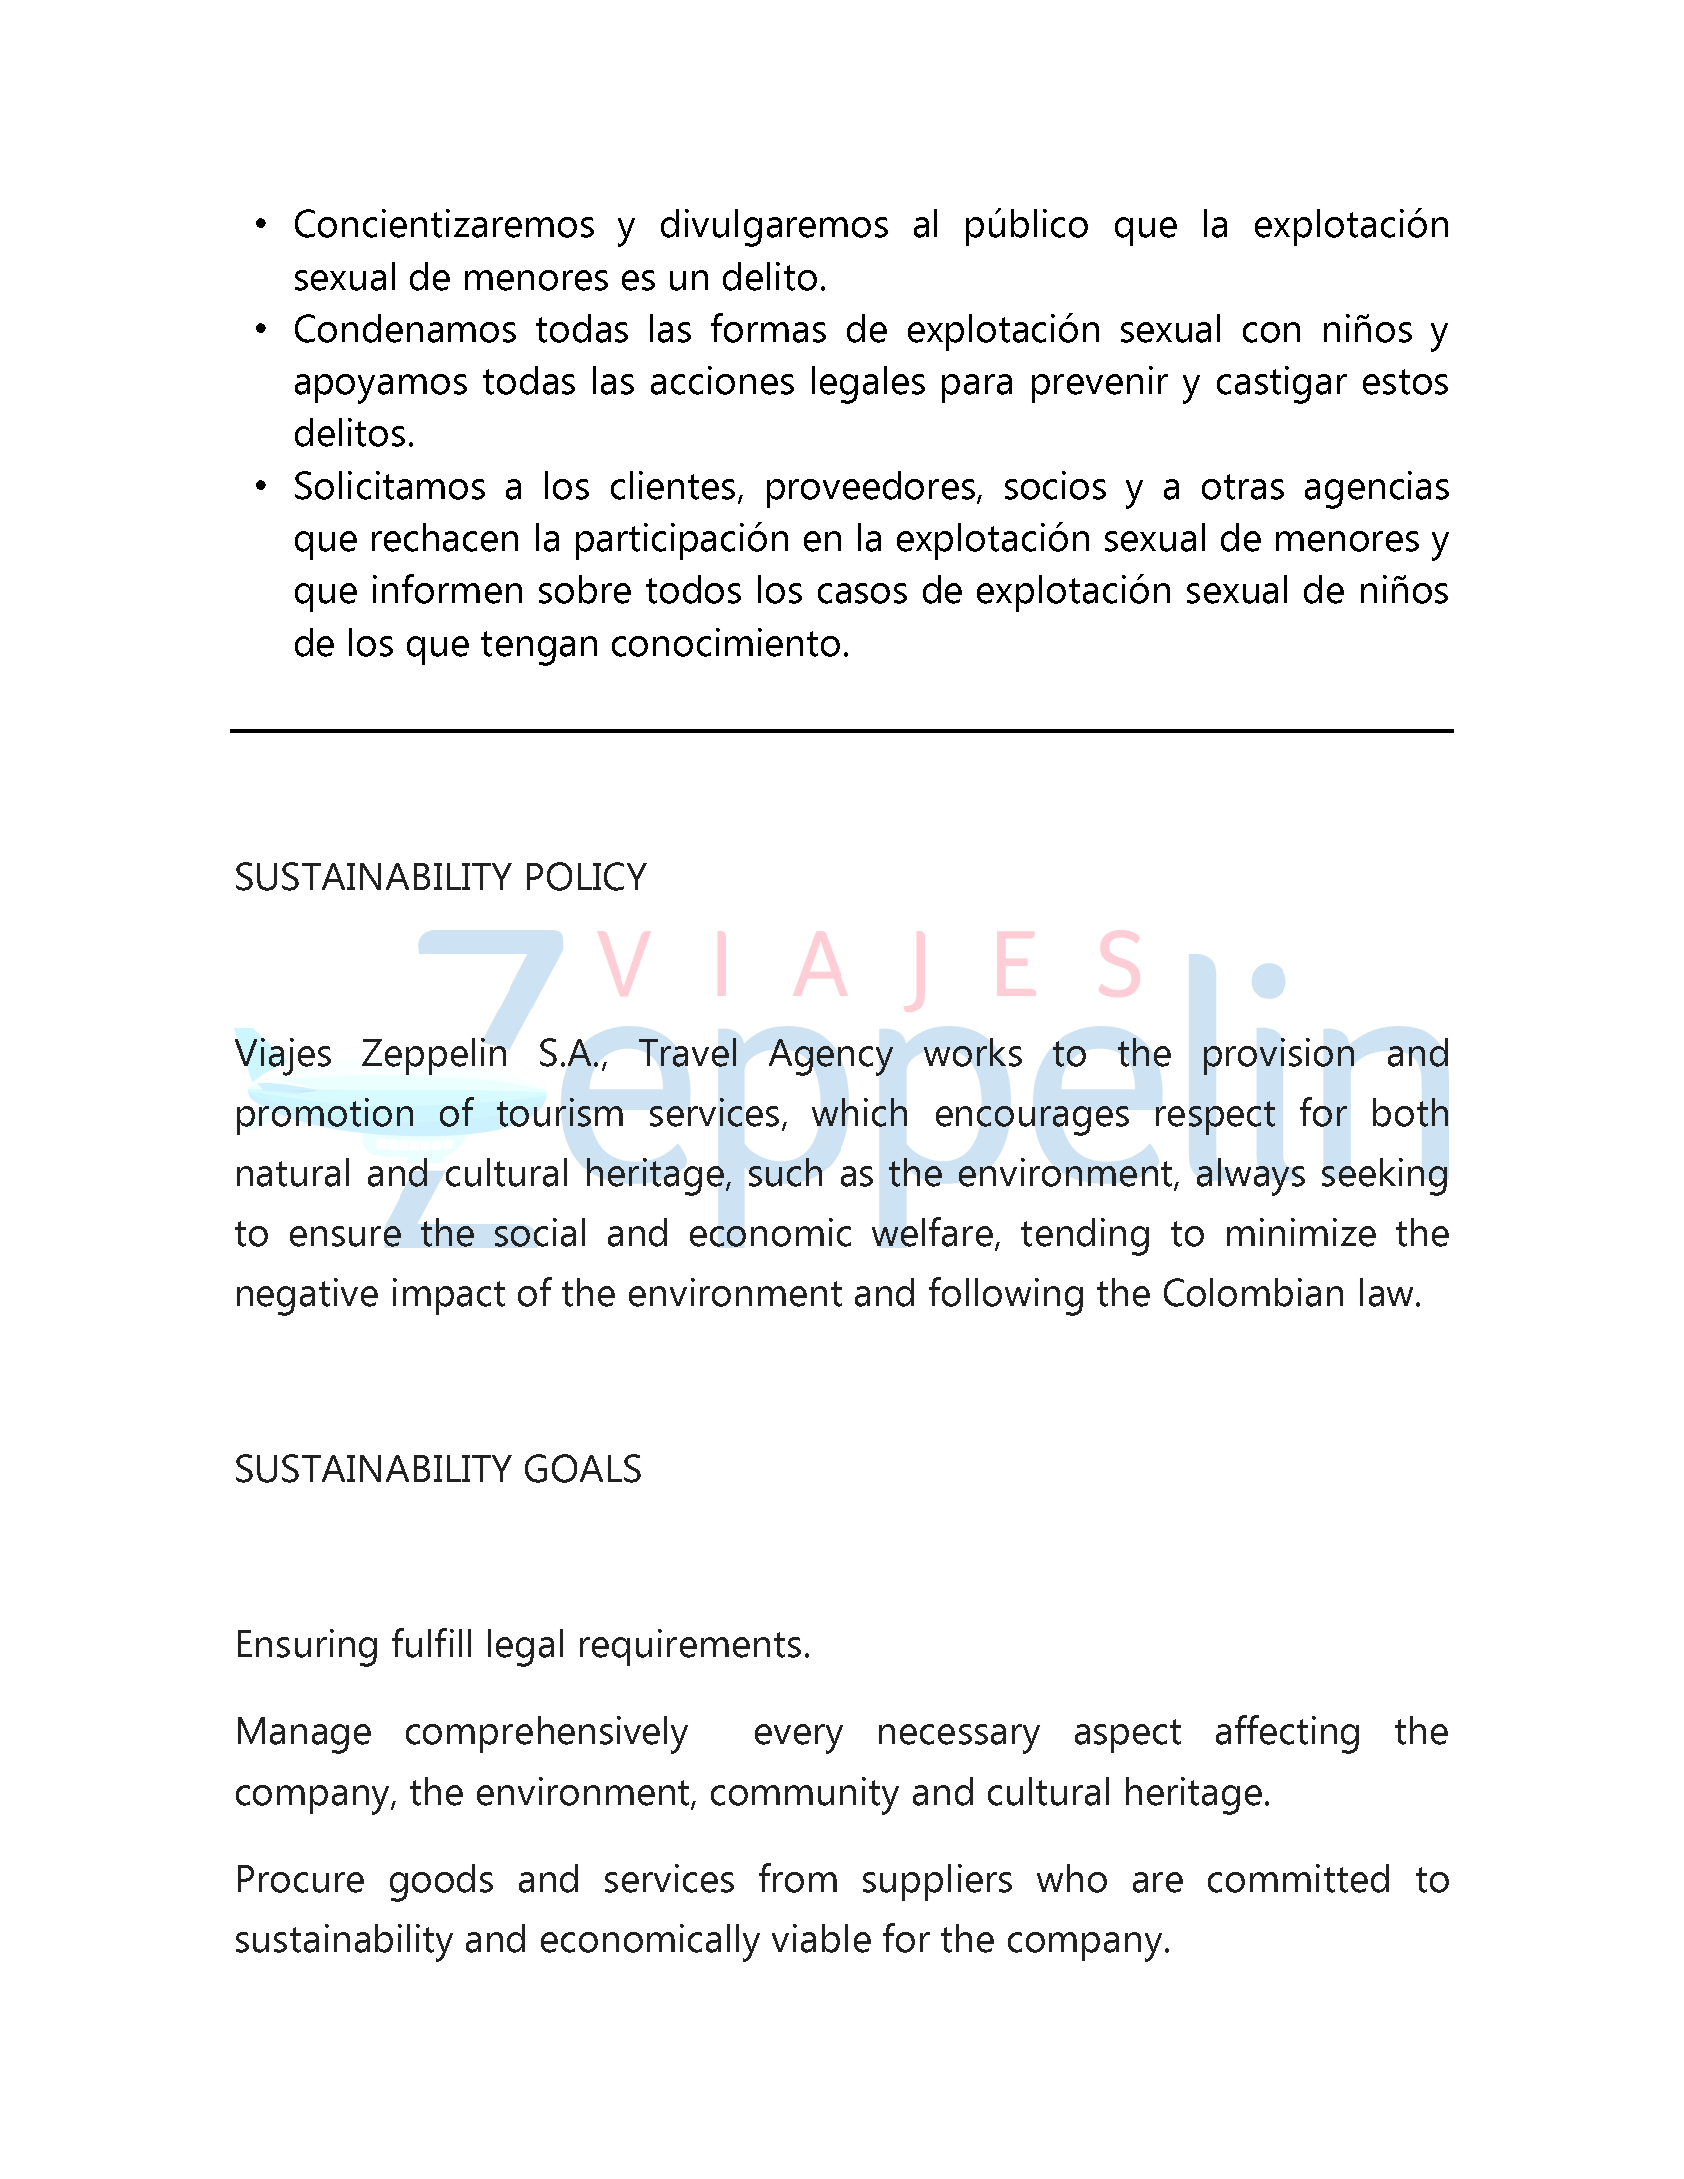  I want to click on Agency, so click(831, 1057).
